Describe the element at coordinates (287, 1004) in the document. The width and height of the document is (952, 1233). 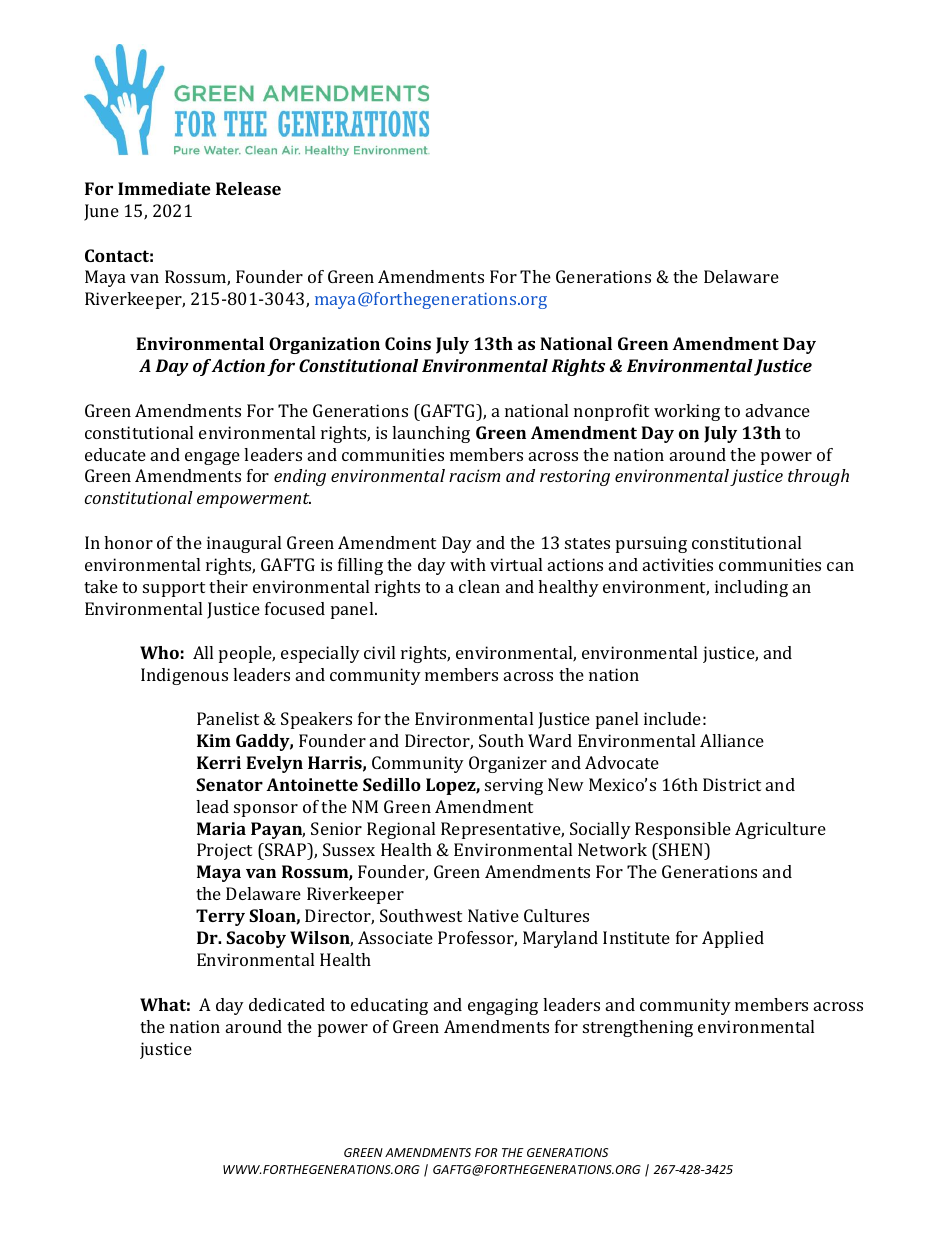
I see `dedicated` at that location.
